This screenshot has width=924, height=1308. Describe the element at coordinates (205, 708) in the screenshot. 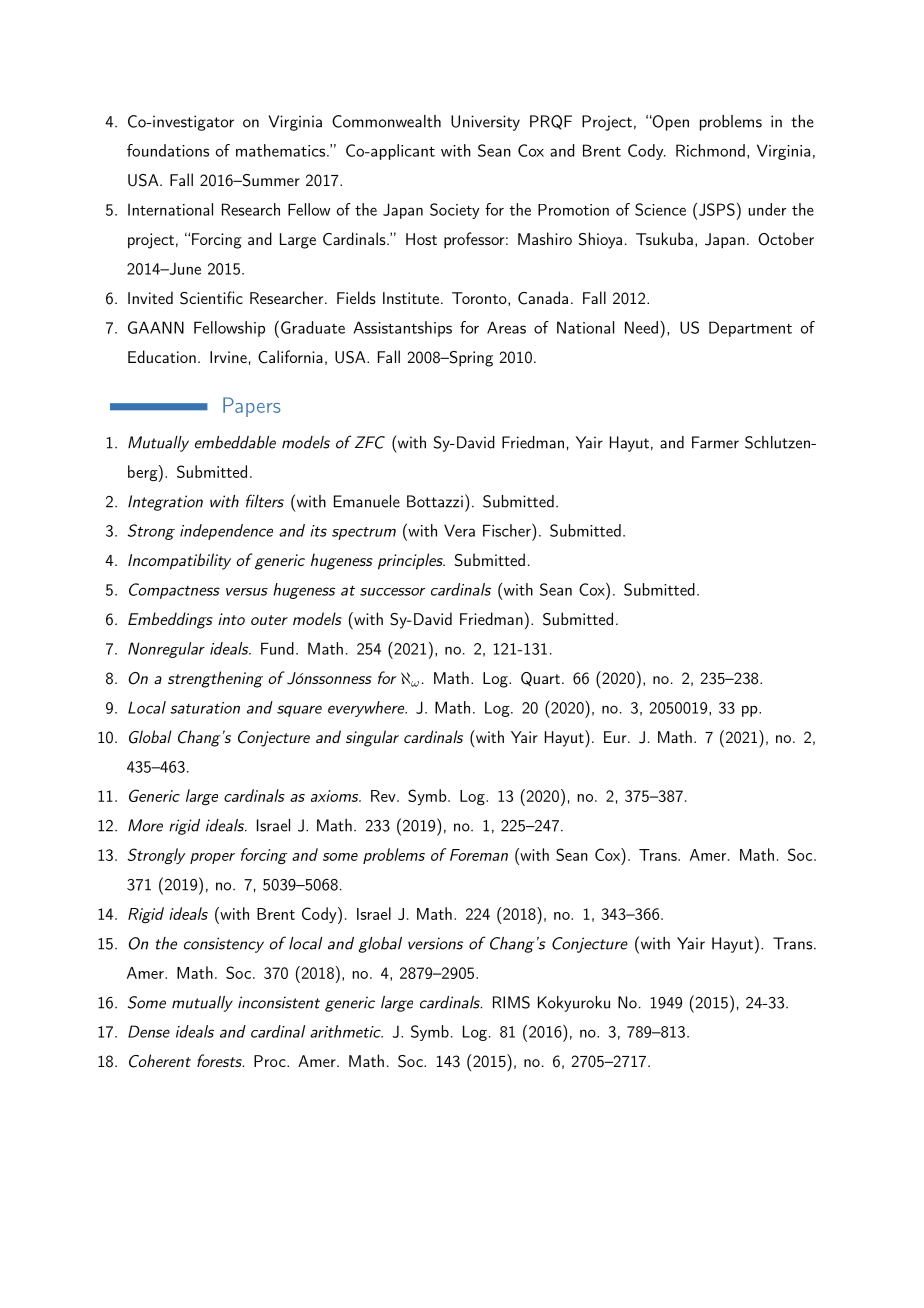

I see `saturation` at that location.
